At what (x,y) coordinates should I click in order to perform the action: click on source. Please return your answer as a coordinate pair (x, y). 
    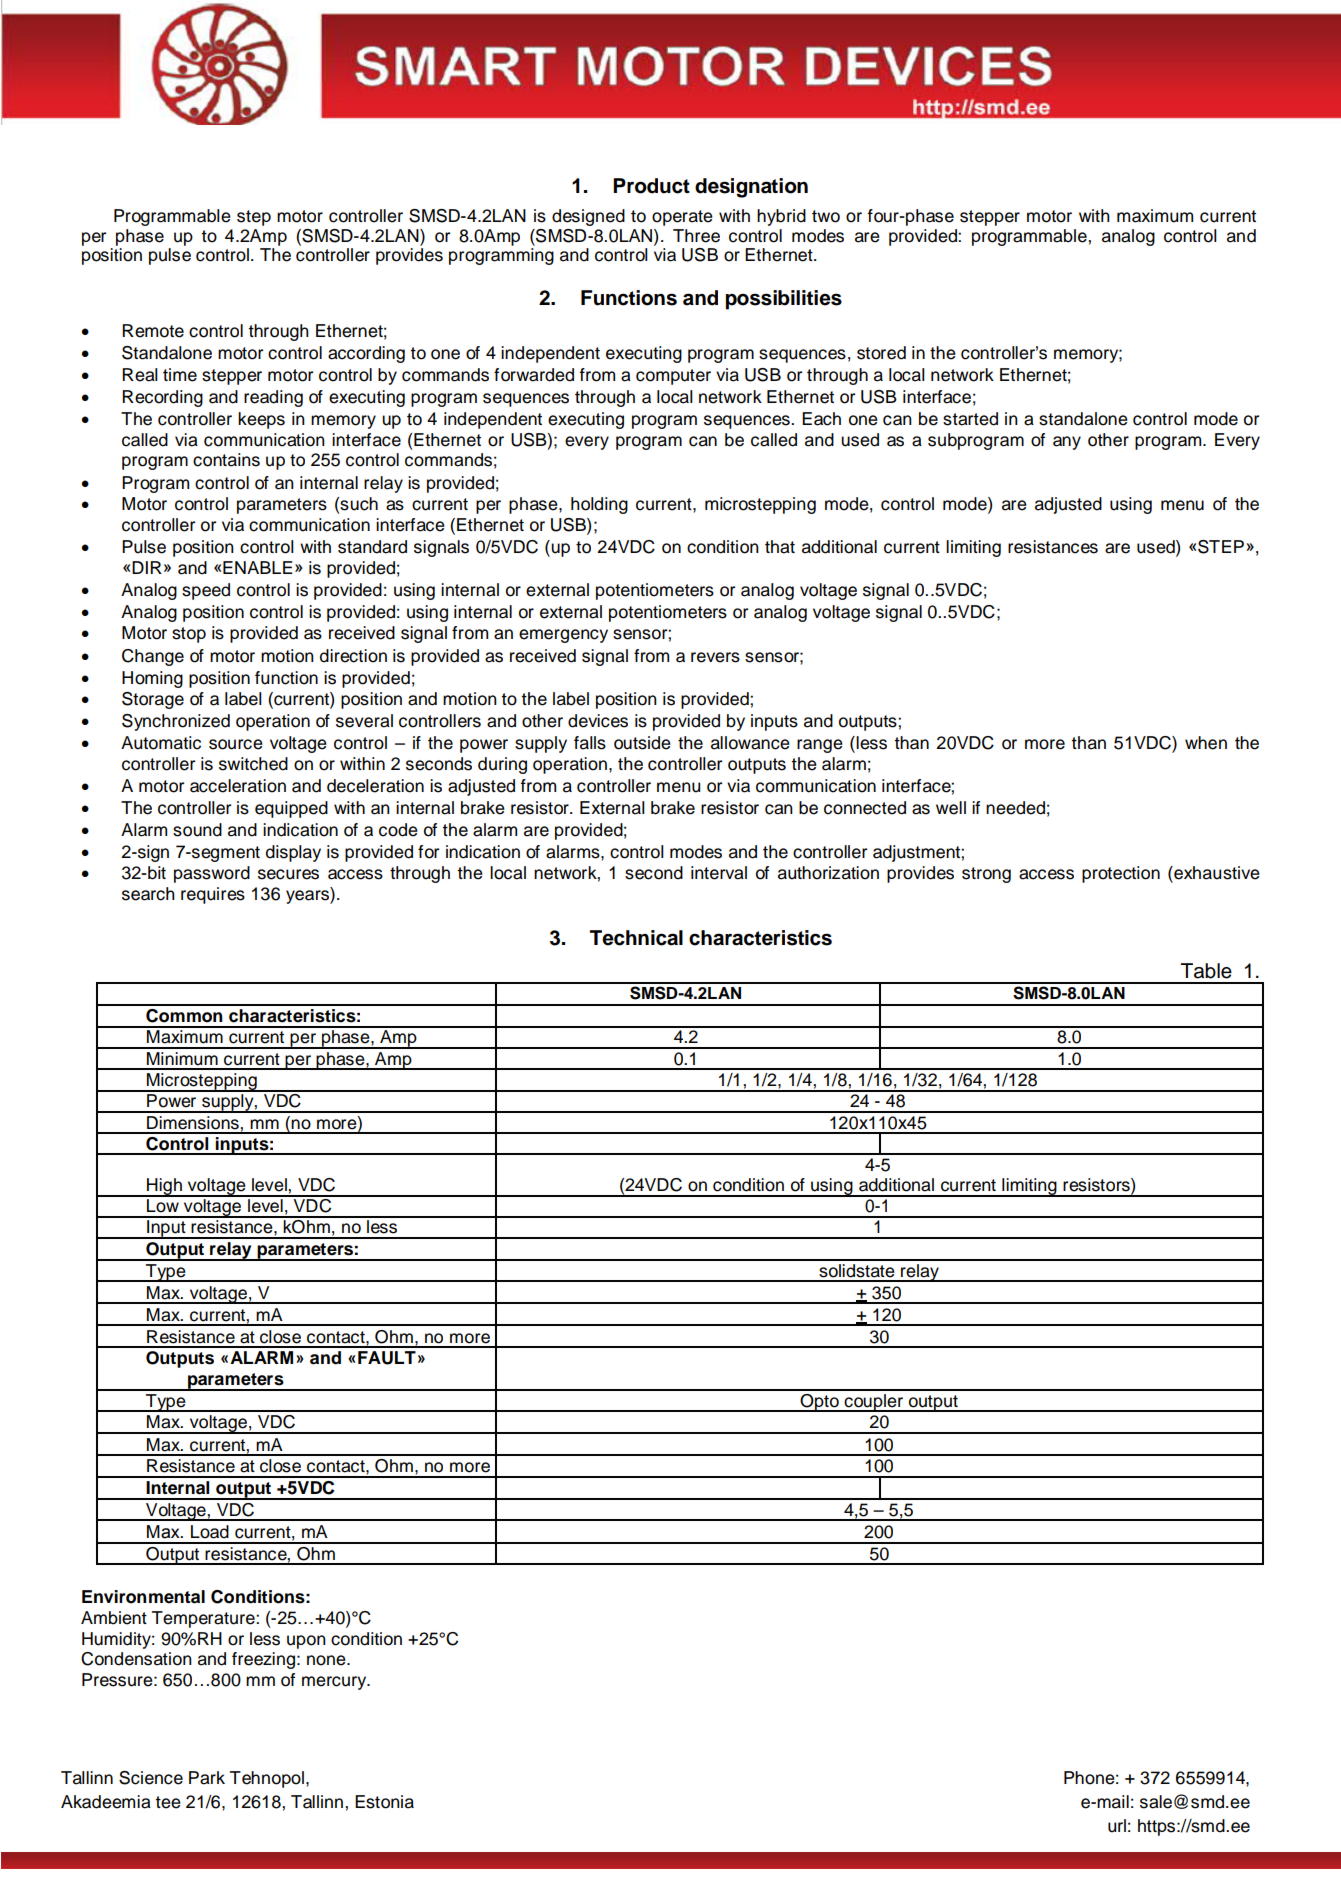
    Looking at the image, I should click on (236, 744).
